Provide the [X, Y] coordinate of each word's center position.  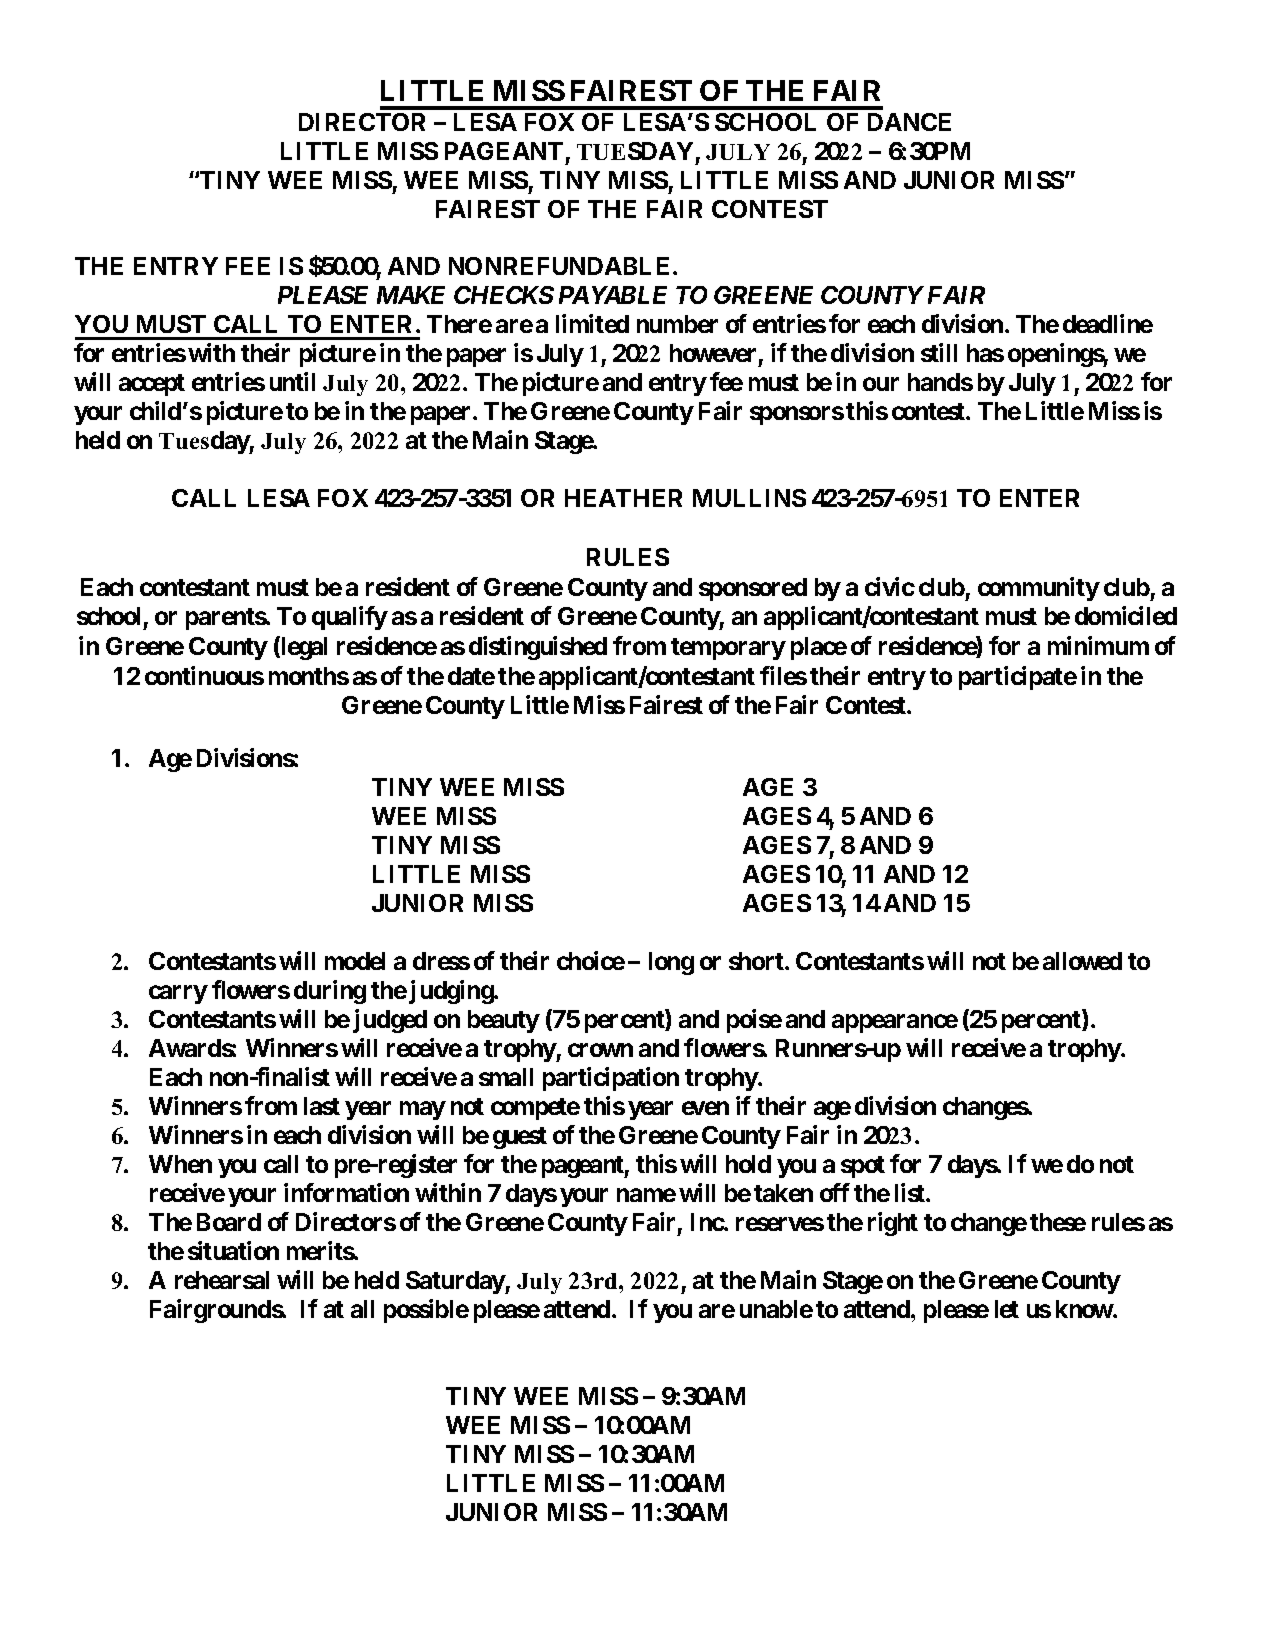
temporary [728, 649]
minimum [1098, 645]
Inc [708, 1222]
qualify [350, 618]
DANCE [909, 122]
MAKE [411, 295]
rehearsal [222, 1280]
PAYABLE [613, 295]
